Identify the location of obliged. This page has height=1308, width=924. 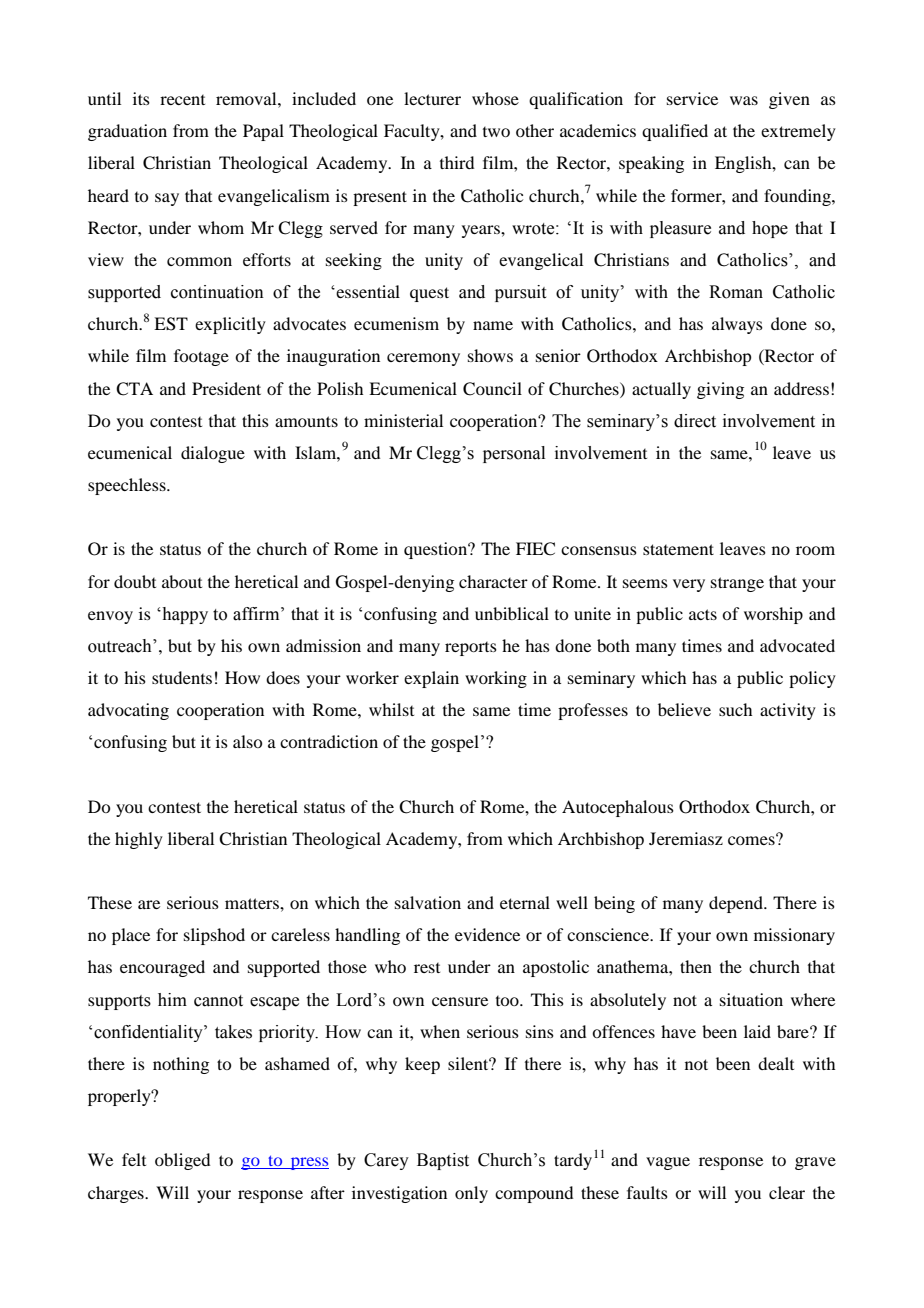
(182, 1161).
